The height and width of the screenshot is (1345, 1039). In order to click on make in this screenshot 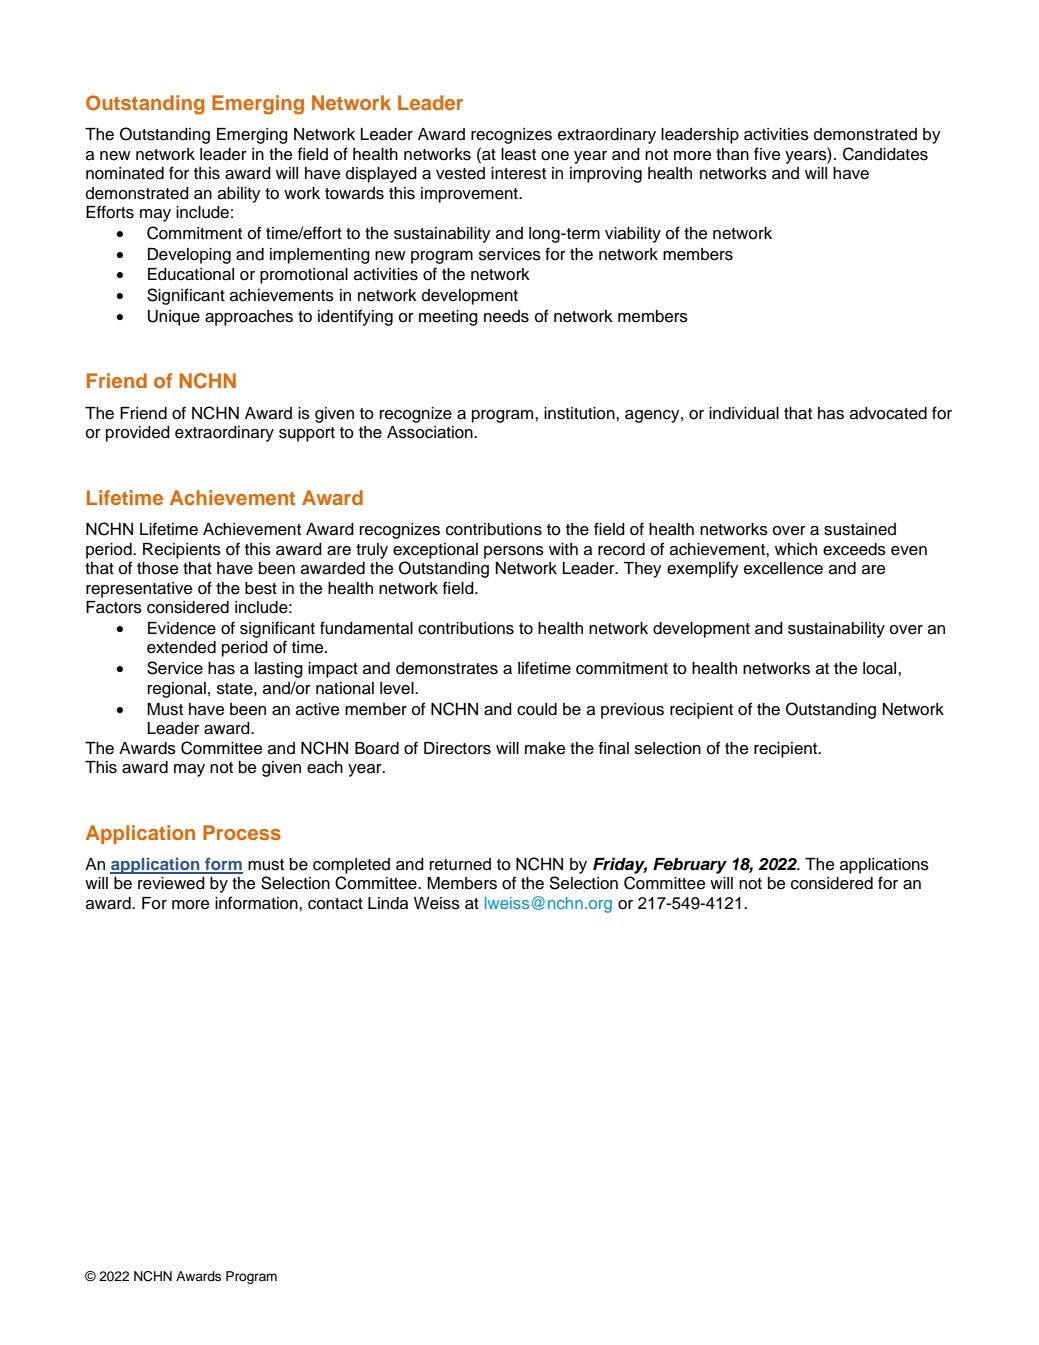, I will do `click(545, 748)`.
